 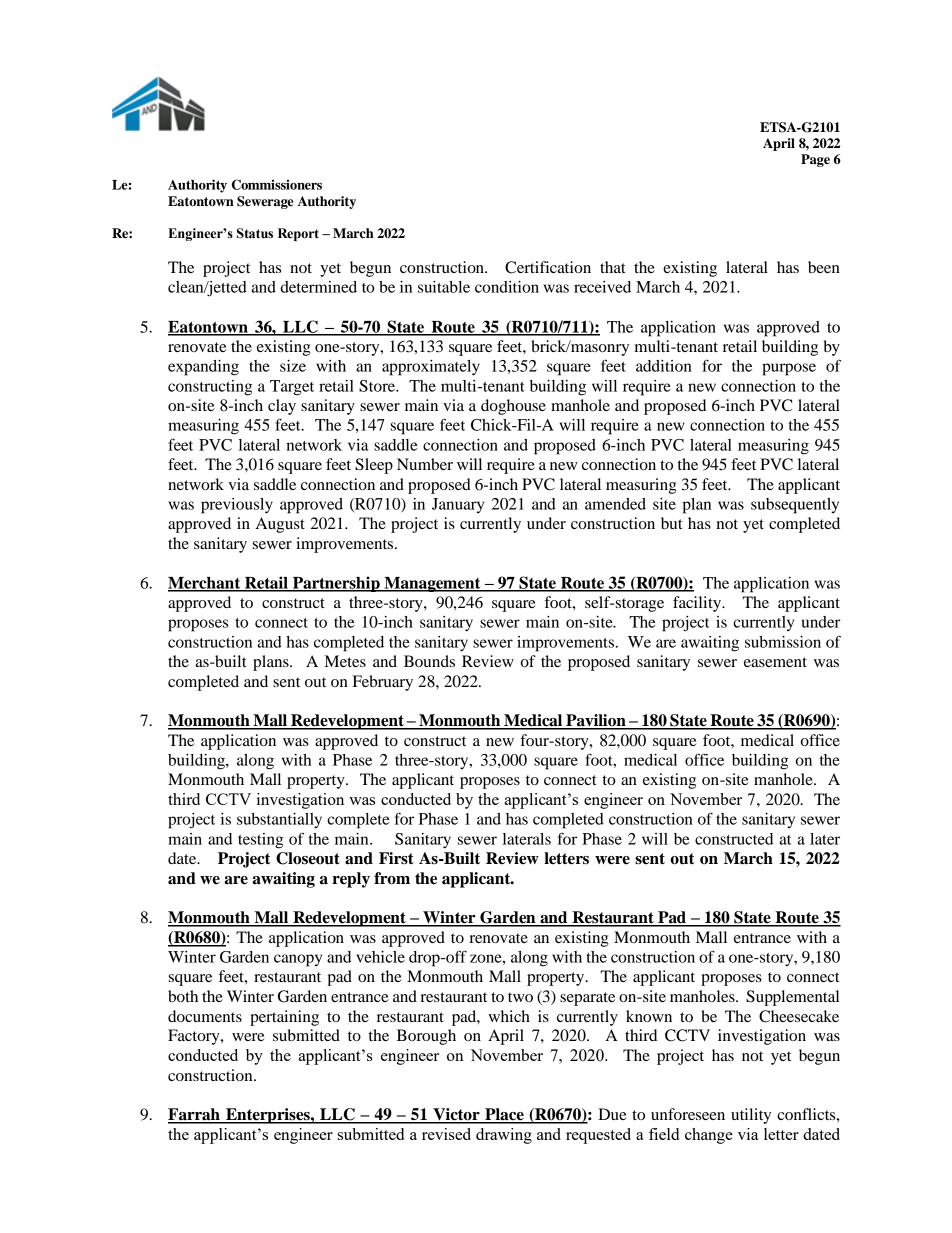 I want to click on Commissioners, so click(x=277, y=184).
